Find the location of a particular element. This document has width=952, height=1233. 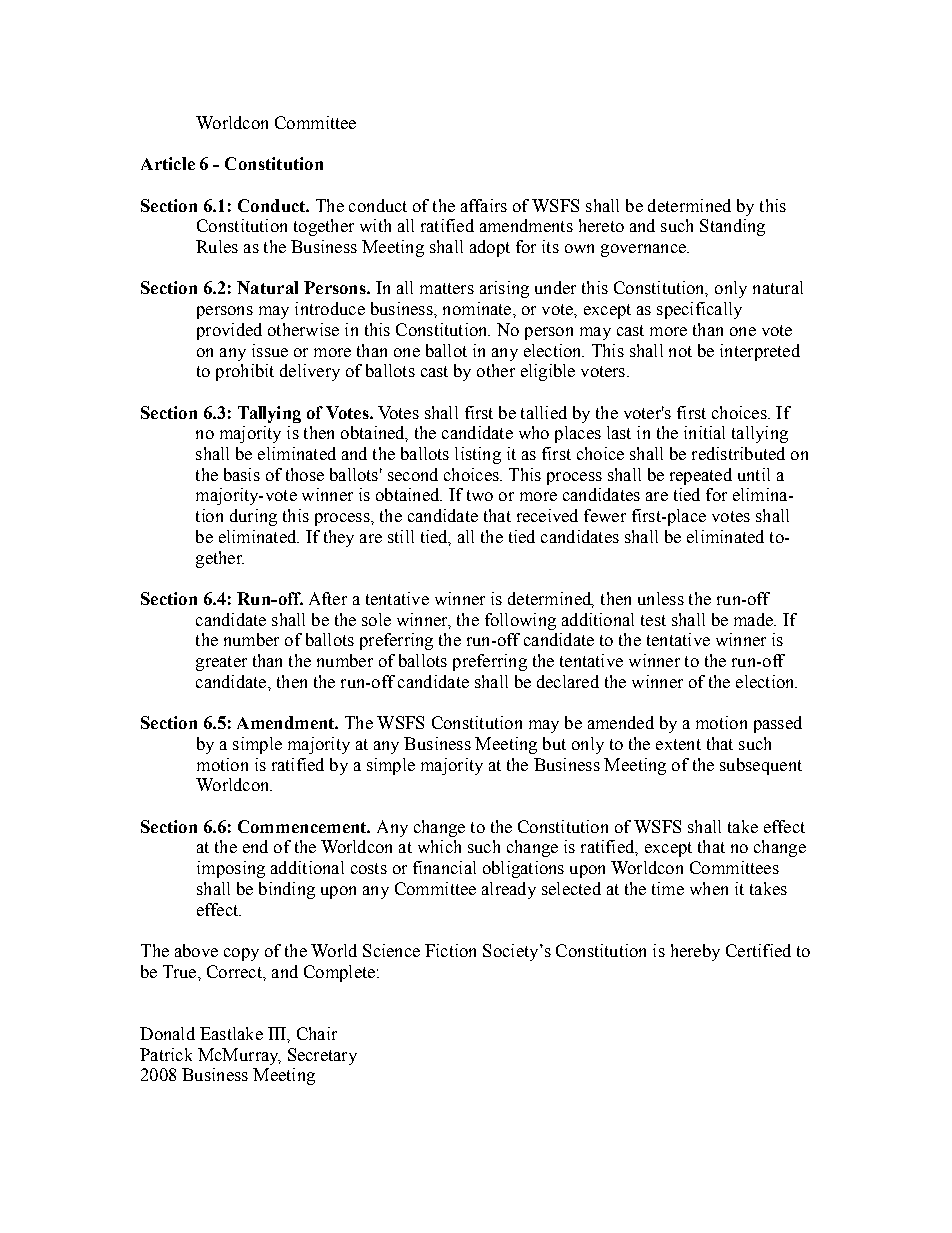

Science is located at coordinates (391, 950).
